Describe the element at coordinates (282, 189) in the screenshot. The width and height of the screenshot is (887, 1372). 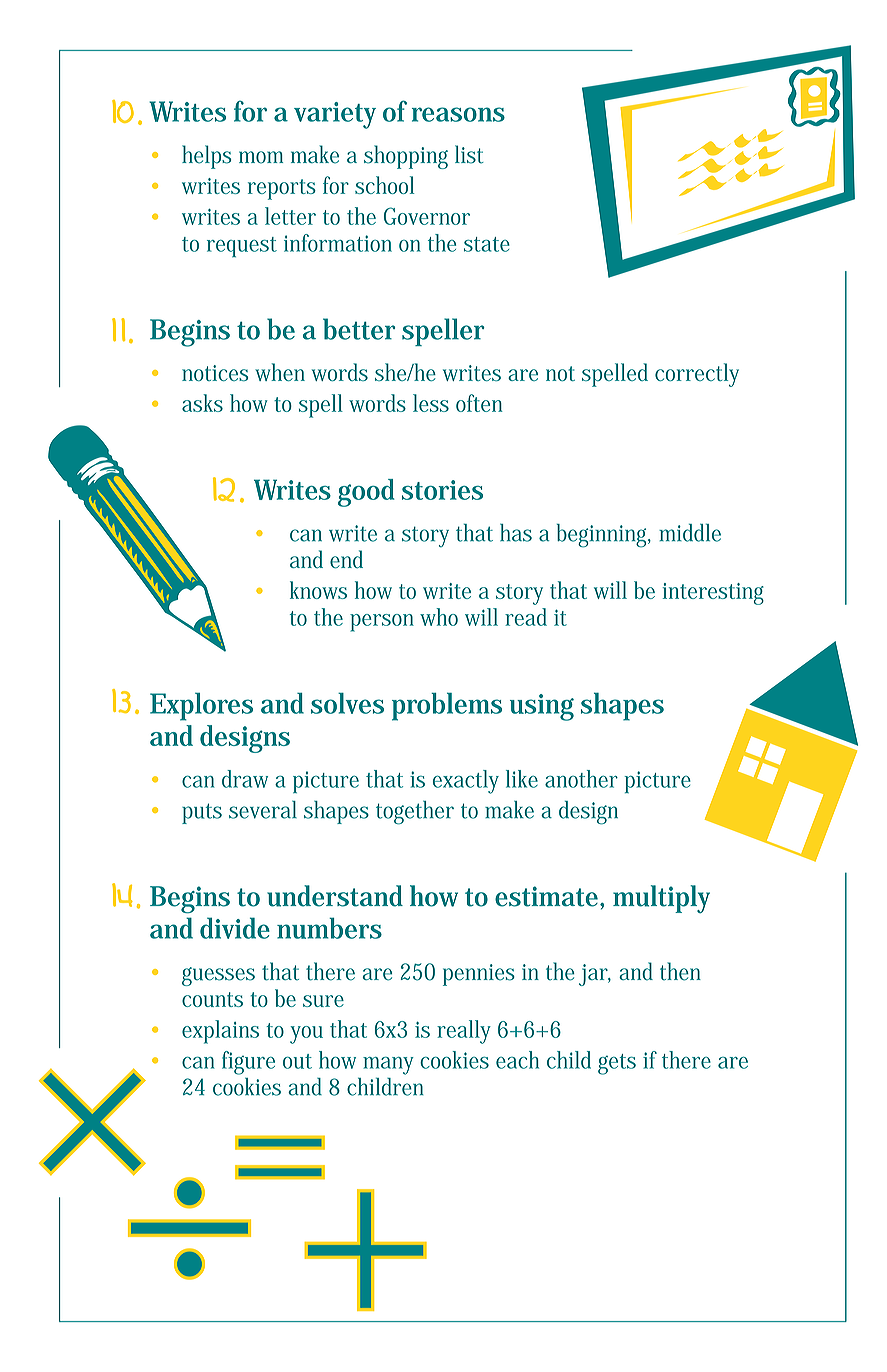
I see `reports` at that location.
